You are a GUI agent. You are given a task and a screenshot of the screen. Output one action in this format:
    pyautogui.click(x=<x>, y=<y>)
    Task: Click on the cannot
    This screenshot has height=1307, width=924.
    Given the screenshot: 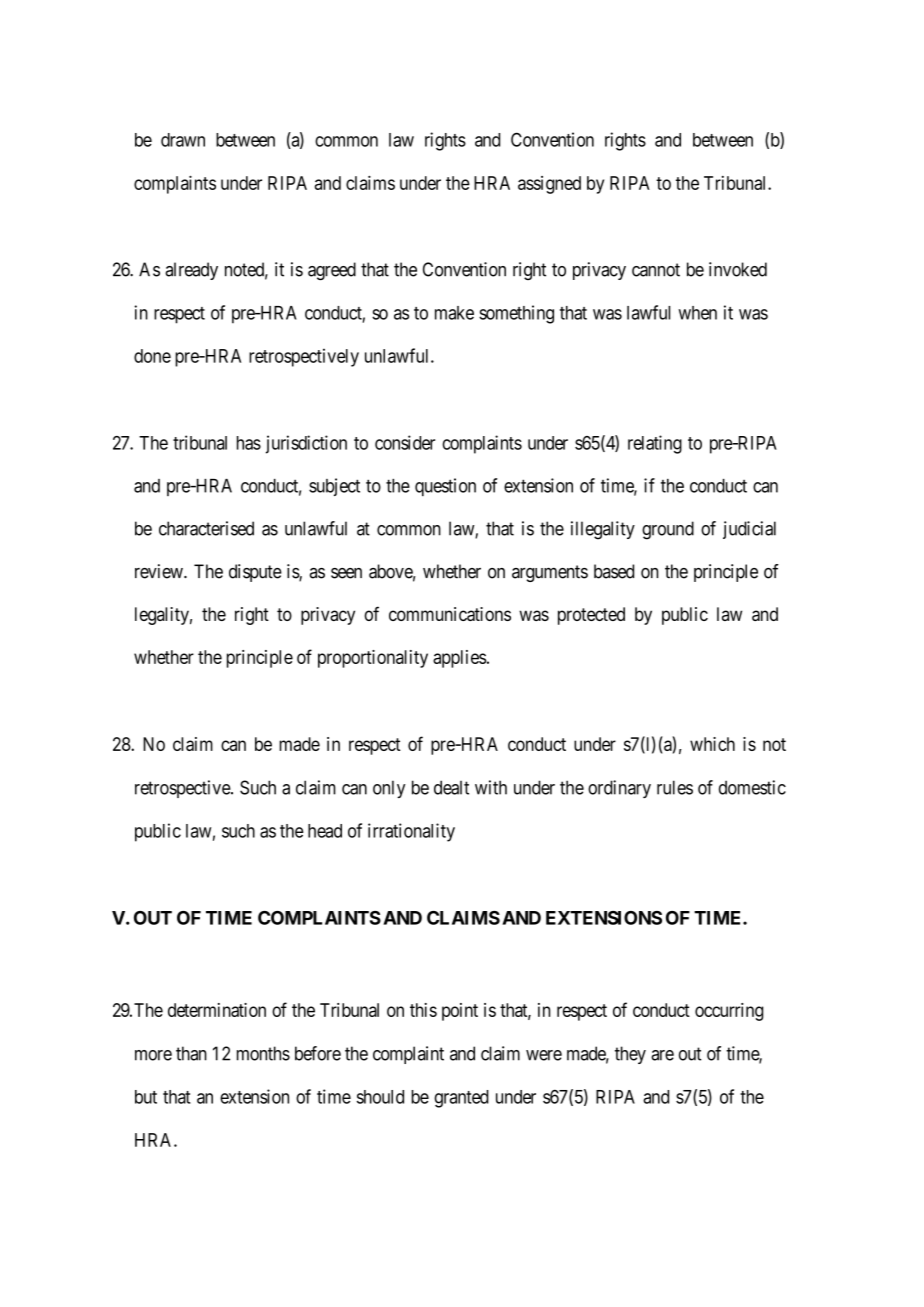 What is the action you would take?
    pyautogui.click(x=656, y=270)
